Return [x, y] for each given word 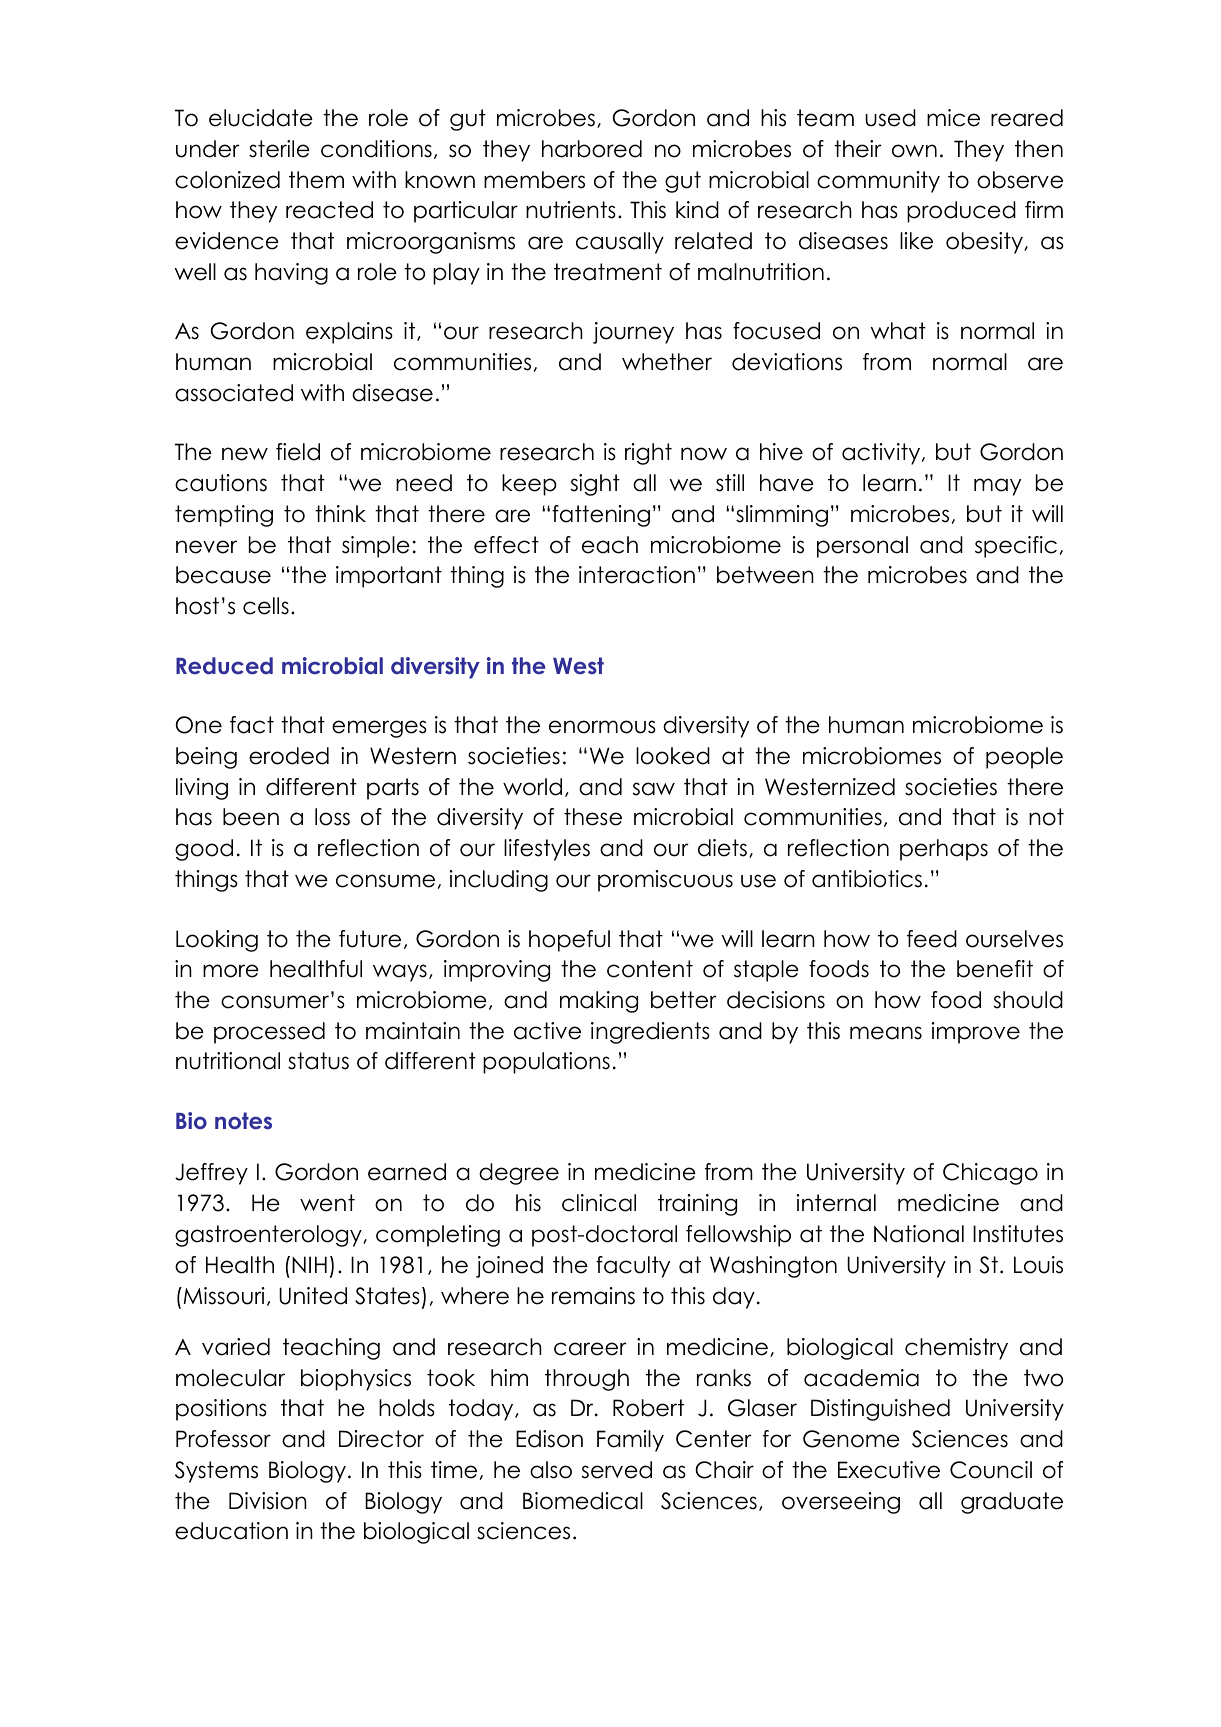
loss [332, 817]
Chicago [990, 1174]
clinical [599, 1203]
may [997, 487]
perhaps [944, 850]
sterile [279, 149]
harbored [592, 149]
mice [953, 118]
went [327, 1203]
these [593, 817]
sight [595, 485]
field [298, 452]
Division [268, 1501]
